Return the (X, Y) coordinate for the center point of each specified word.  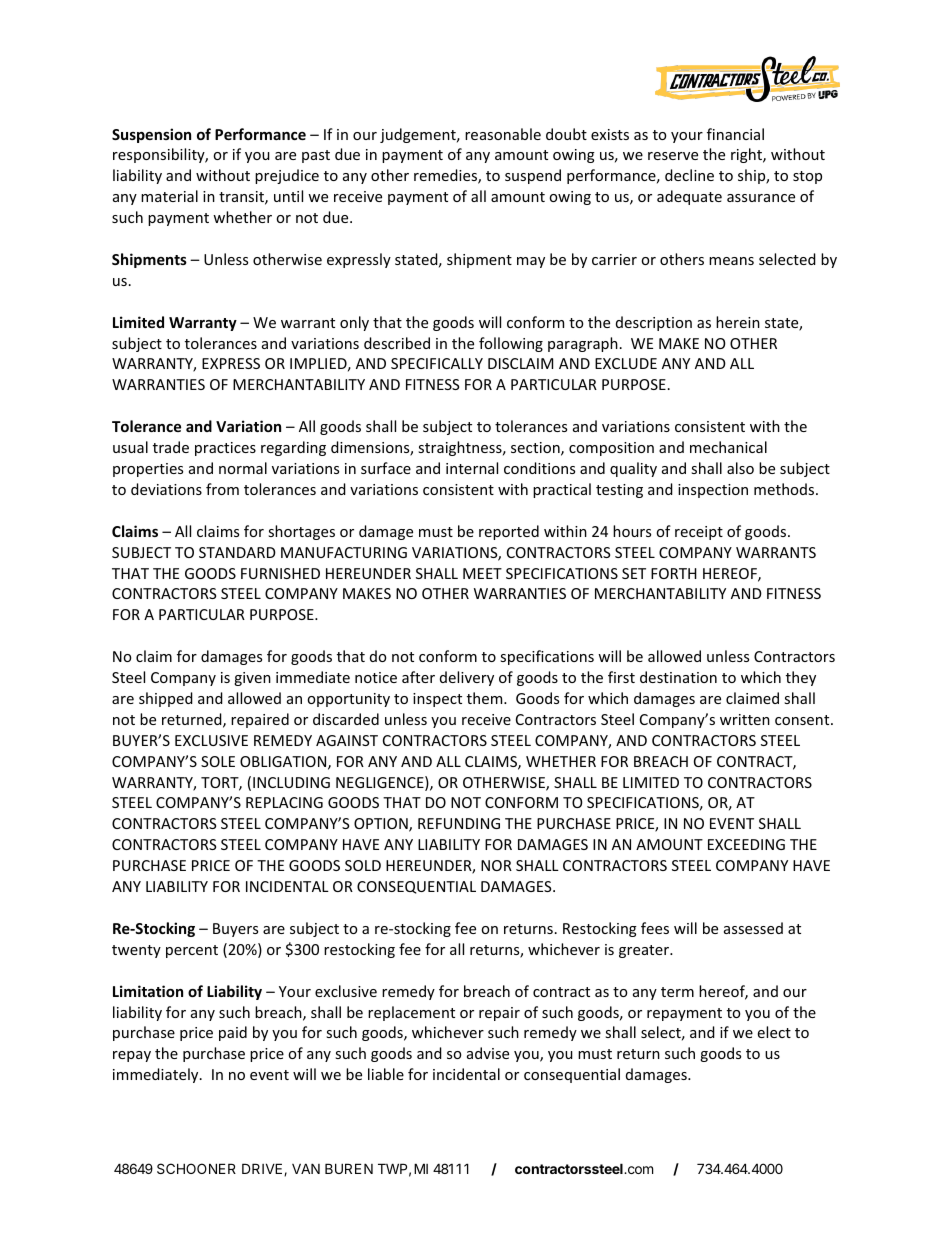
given (252, 679)
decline (689, 175)
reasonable (503, 134)
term (677, 992)
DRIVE (263, 1169)
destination (678, 677)
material (169, 196)
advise (488, 1053)
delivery (467, 678)
